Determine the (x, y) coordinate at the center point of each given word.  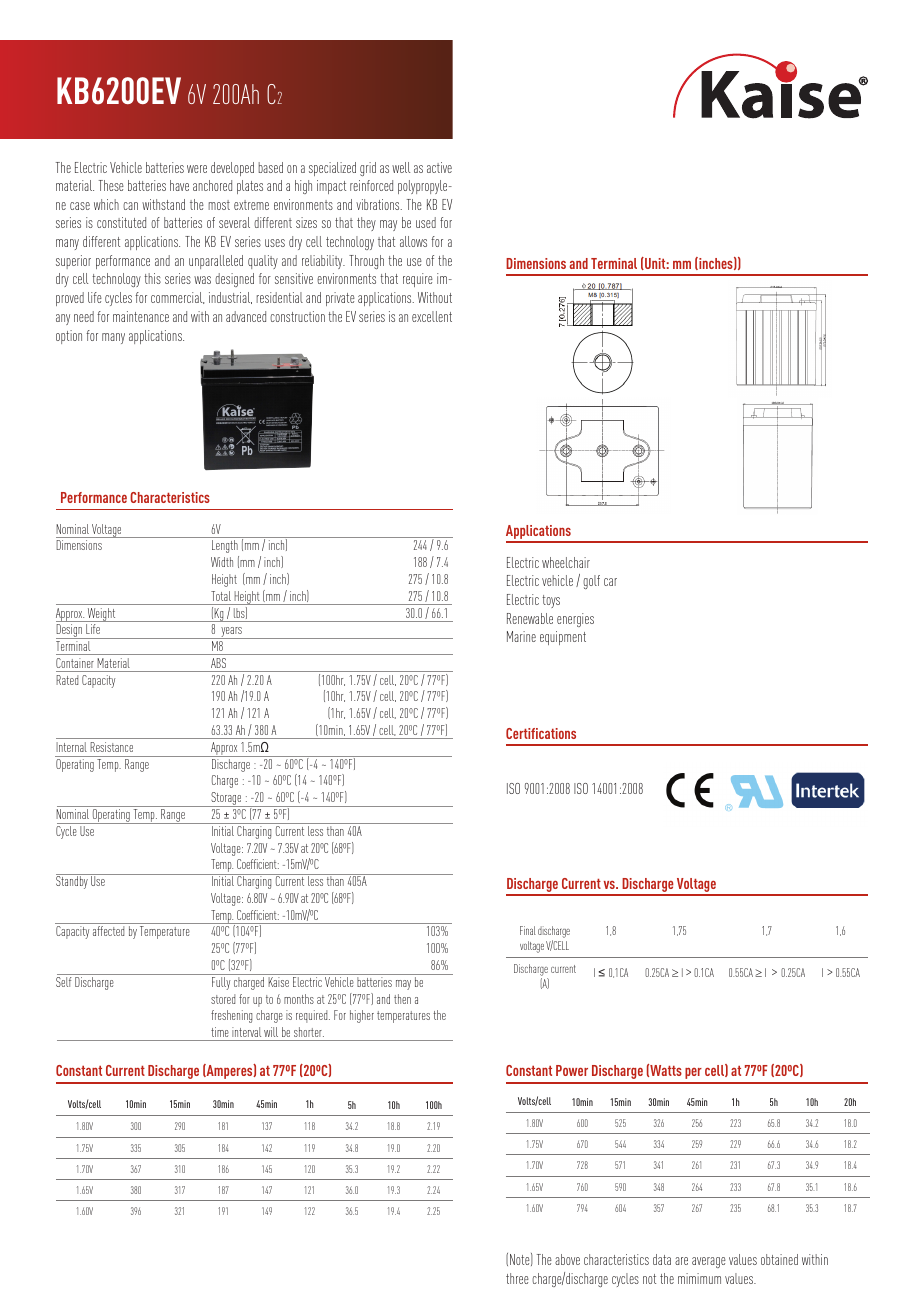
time (220, 1032)
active (439, 167)
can (130, 206)
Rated (67, 680)
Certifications (541, 733)
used (426, 222)
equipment (563, 638)
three (517, 1278)
